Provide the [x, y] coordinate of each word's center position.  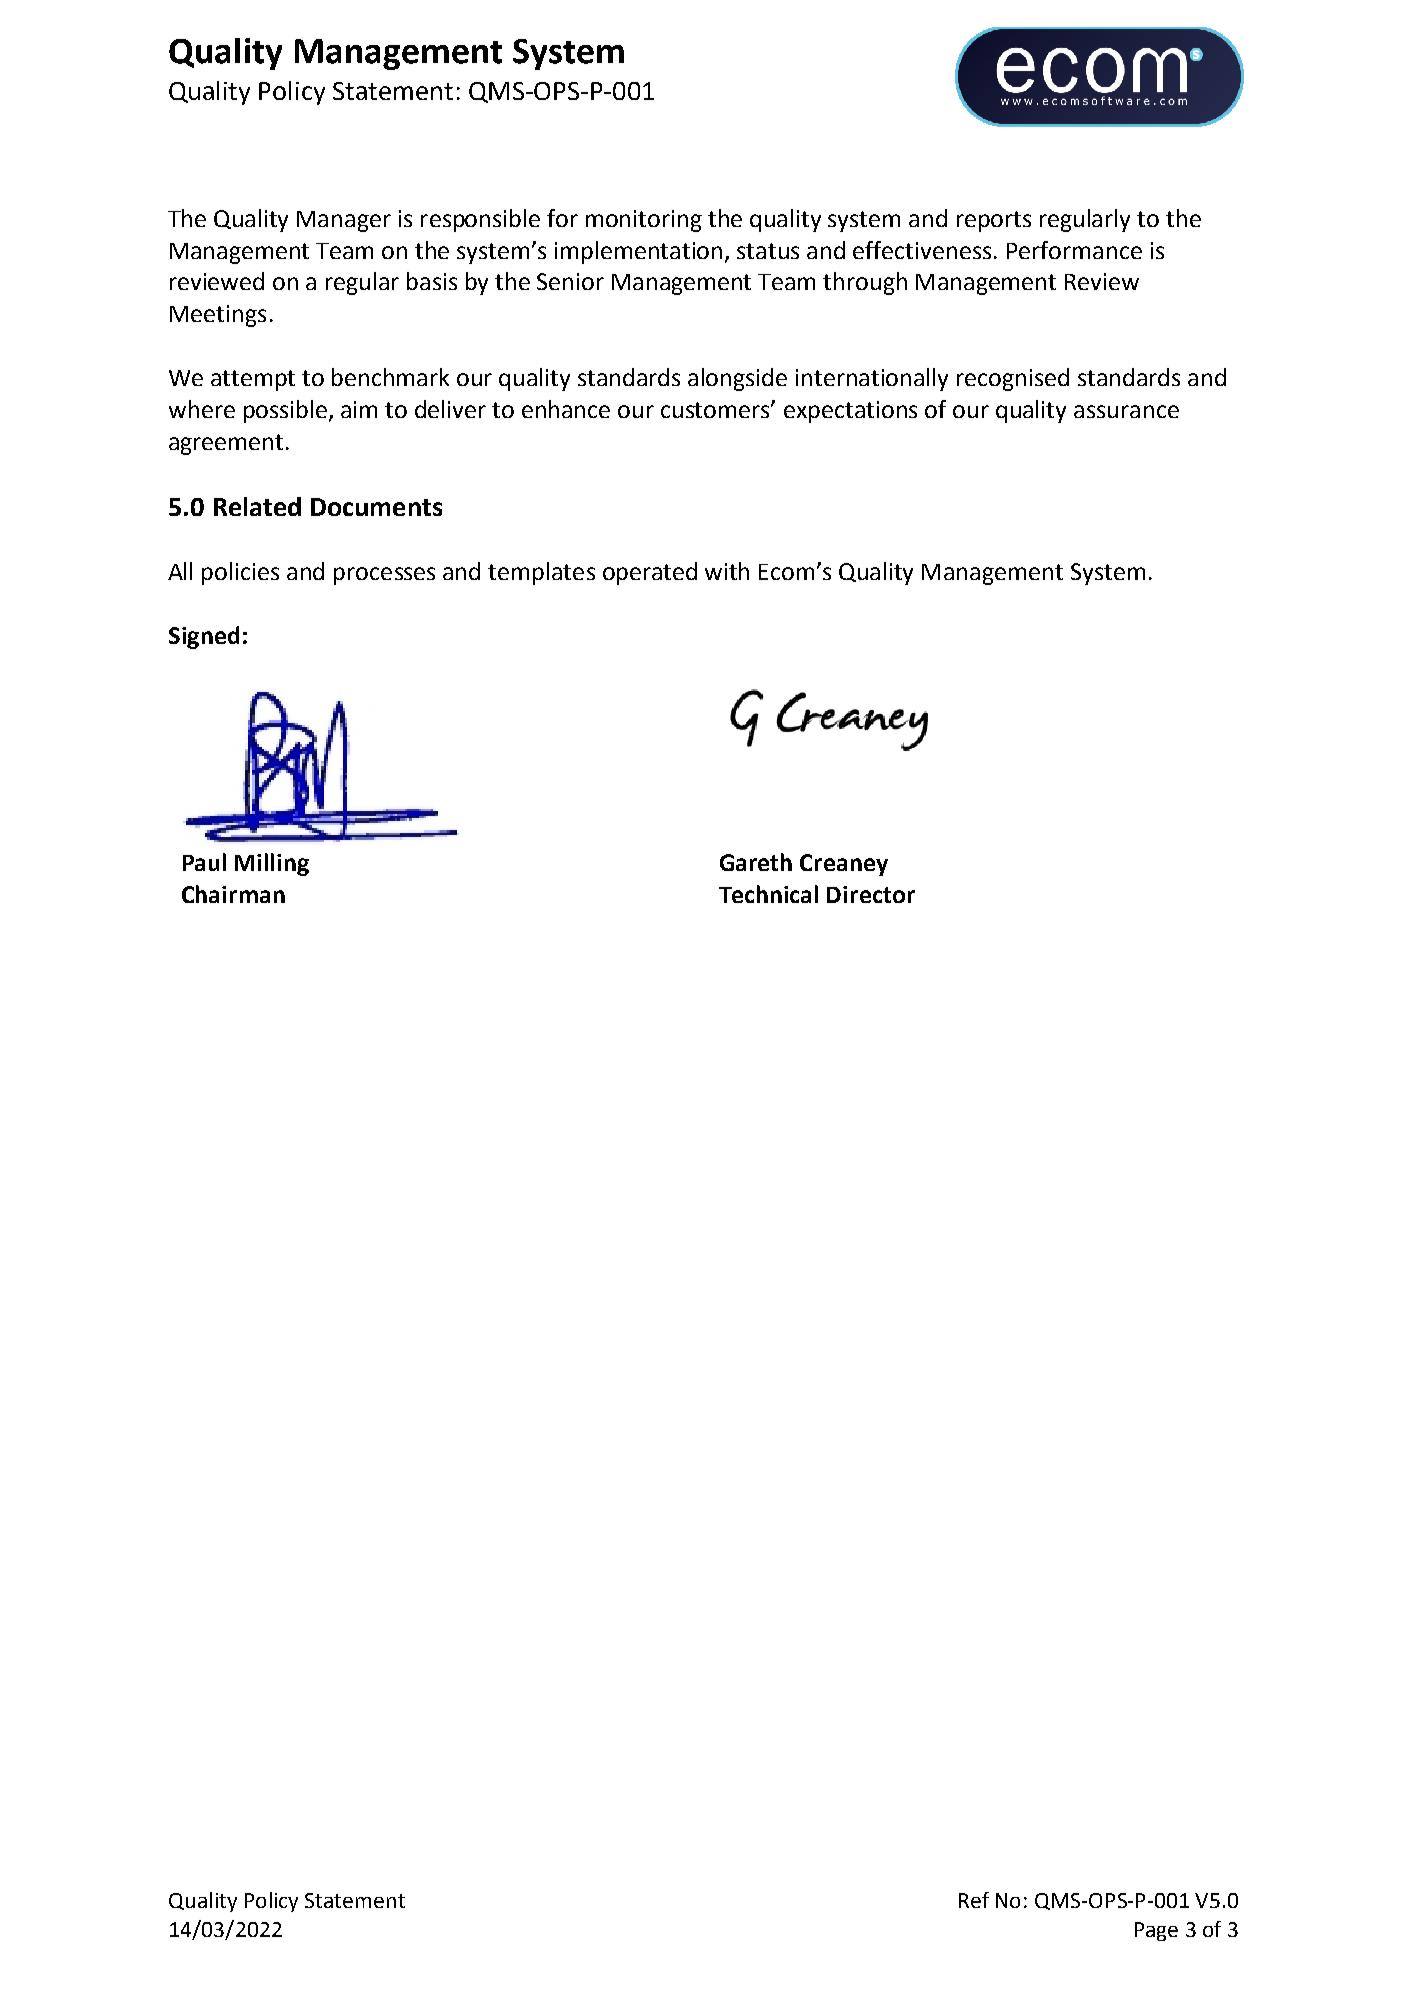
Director [871, 894]
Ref [974, 1900]
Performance [1074, 250]
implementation [640, 252]
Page [1156, 1931]
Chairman [233, 894]
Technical [768, 894]
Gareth [756, 862]
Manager [344, 221]
